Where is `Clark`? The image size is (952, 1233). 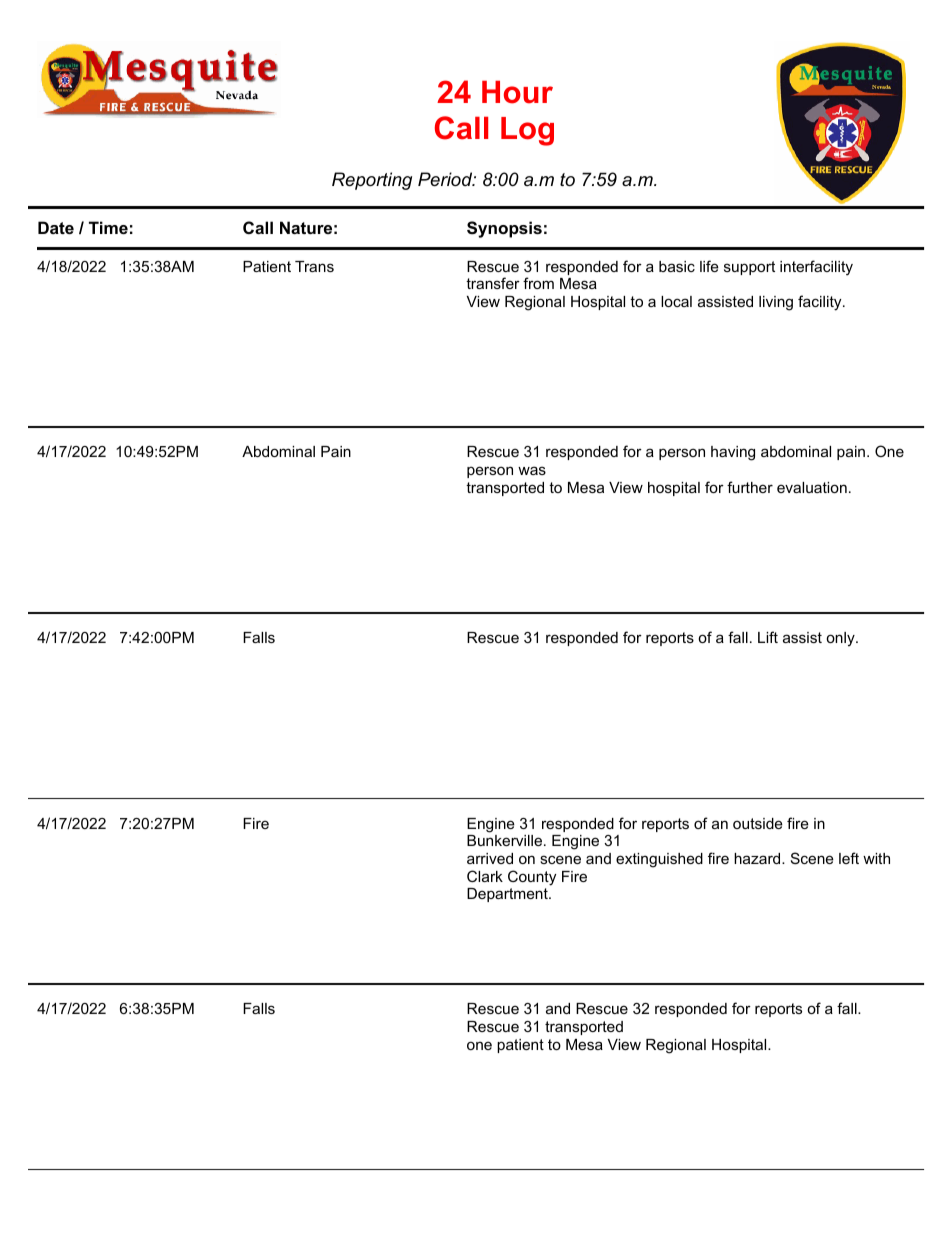
Clark is located at coordinates (485, 876).
